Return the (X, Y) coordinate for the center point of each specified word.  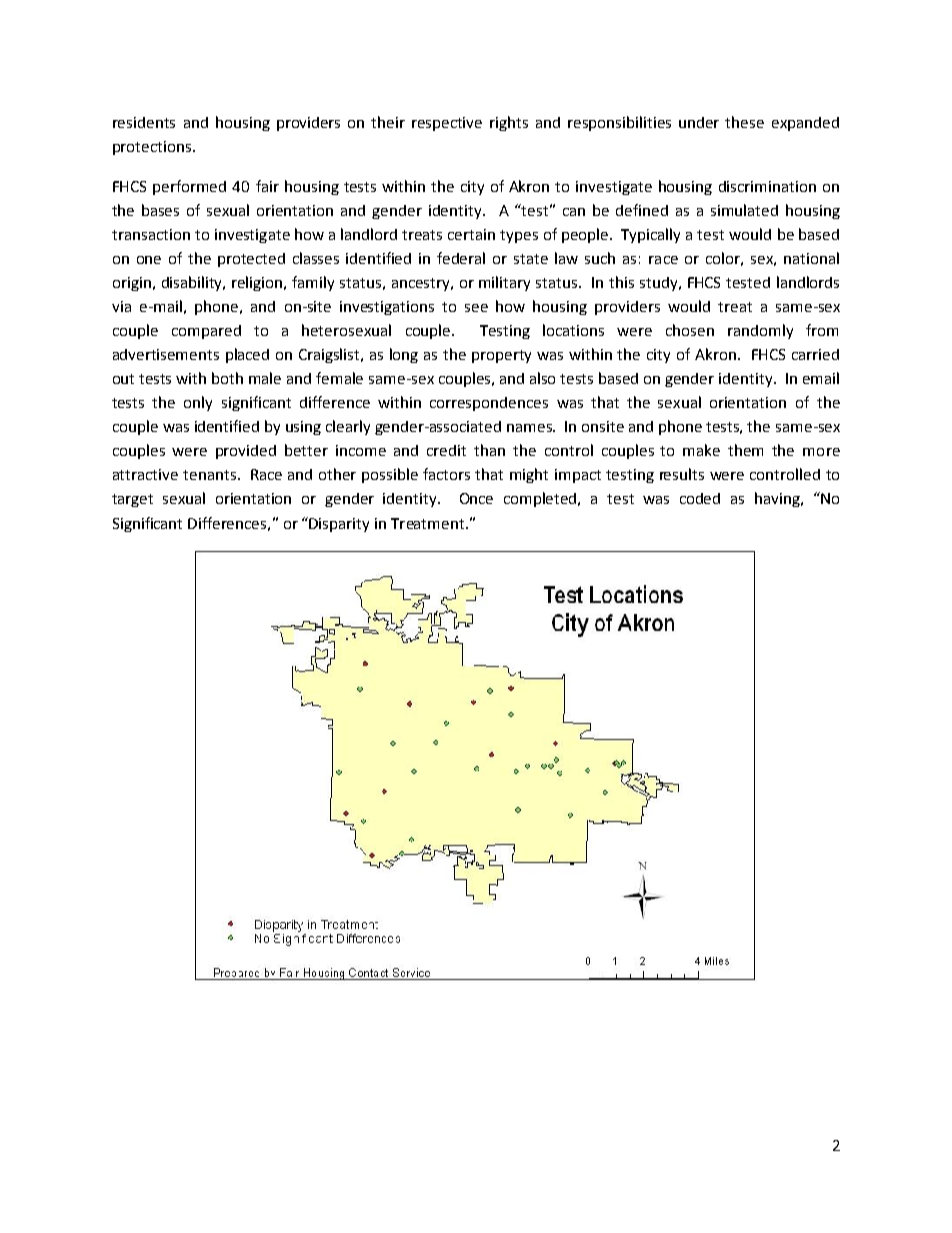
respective (447, 124)
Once (476, 498)
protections (153, 148)
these (744, 122)
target (132, 500)
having (778, 499)
